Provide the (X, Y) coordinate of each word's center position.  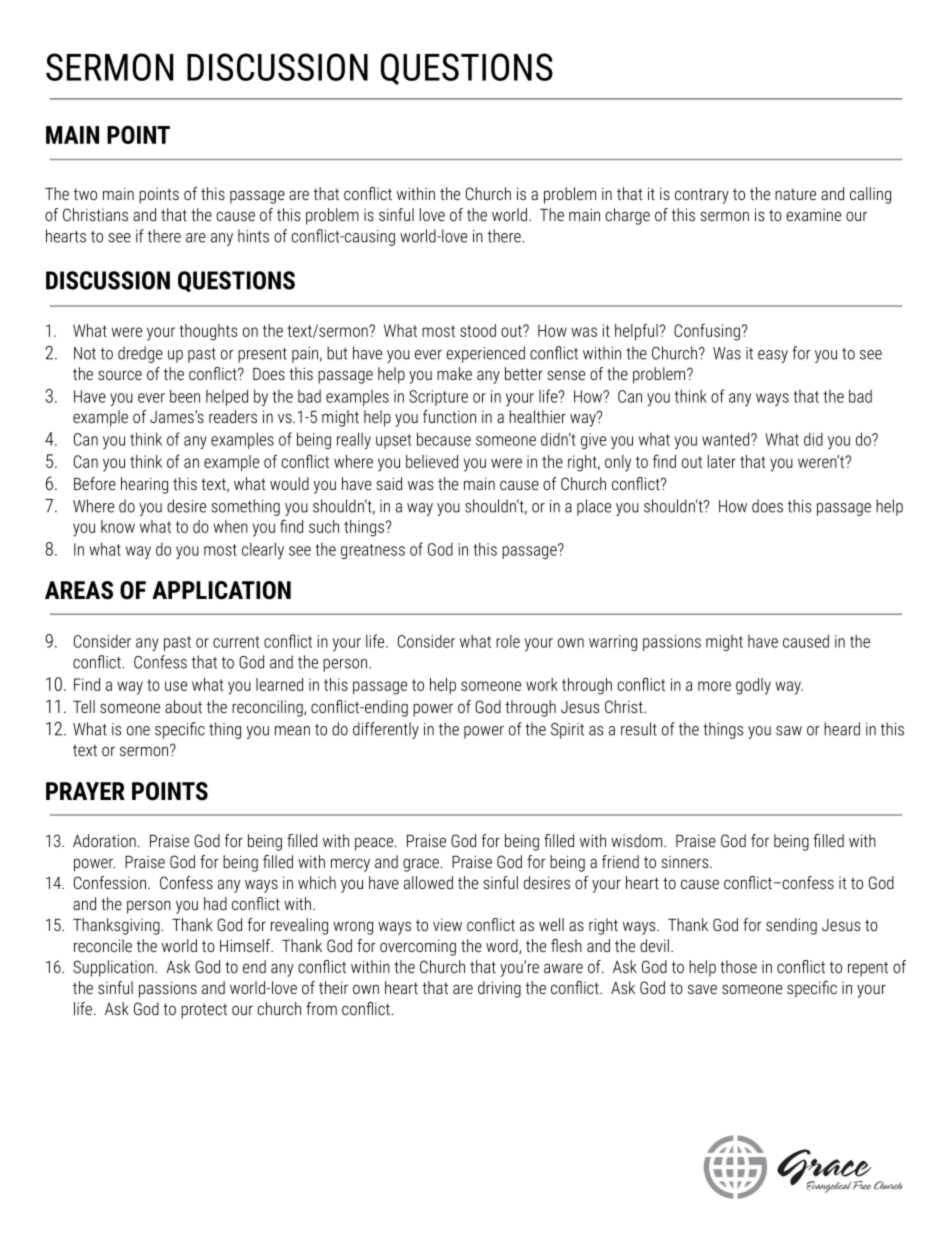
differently (386, 730)
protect (204, 1011)
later (722, 461)
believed (432, 461)
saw (789, 731)
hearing (144, 485)
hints (253, 236)
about (183, 706)
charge (628, 216)
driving (499, 989)
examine (813, 215)
